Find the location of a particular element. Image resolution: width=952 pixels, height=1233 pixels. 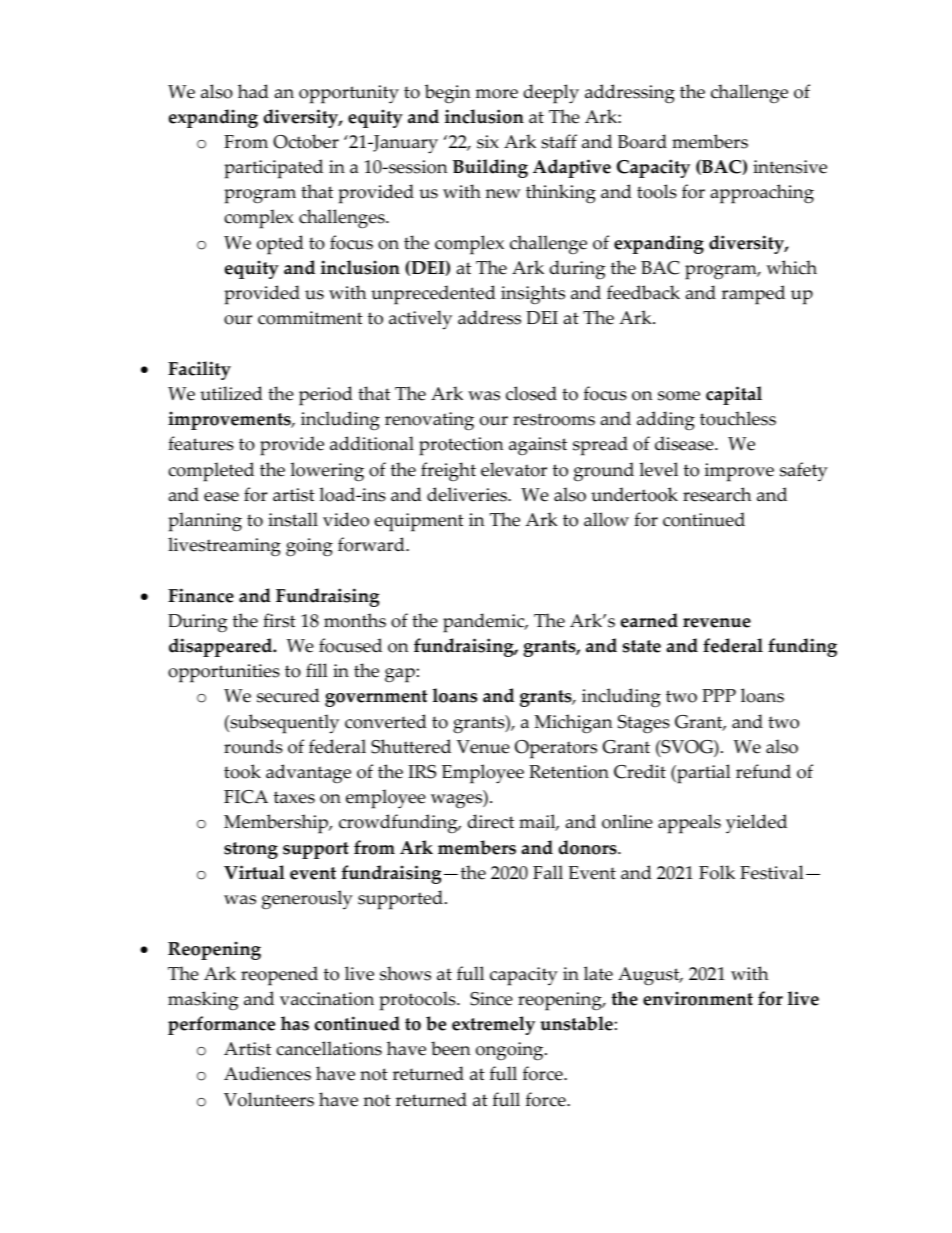

had is located at coordinates (253, 91).
